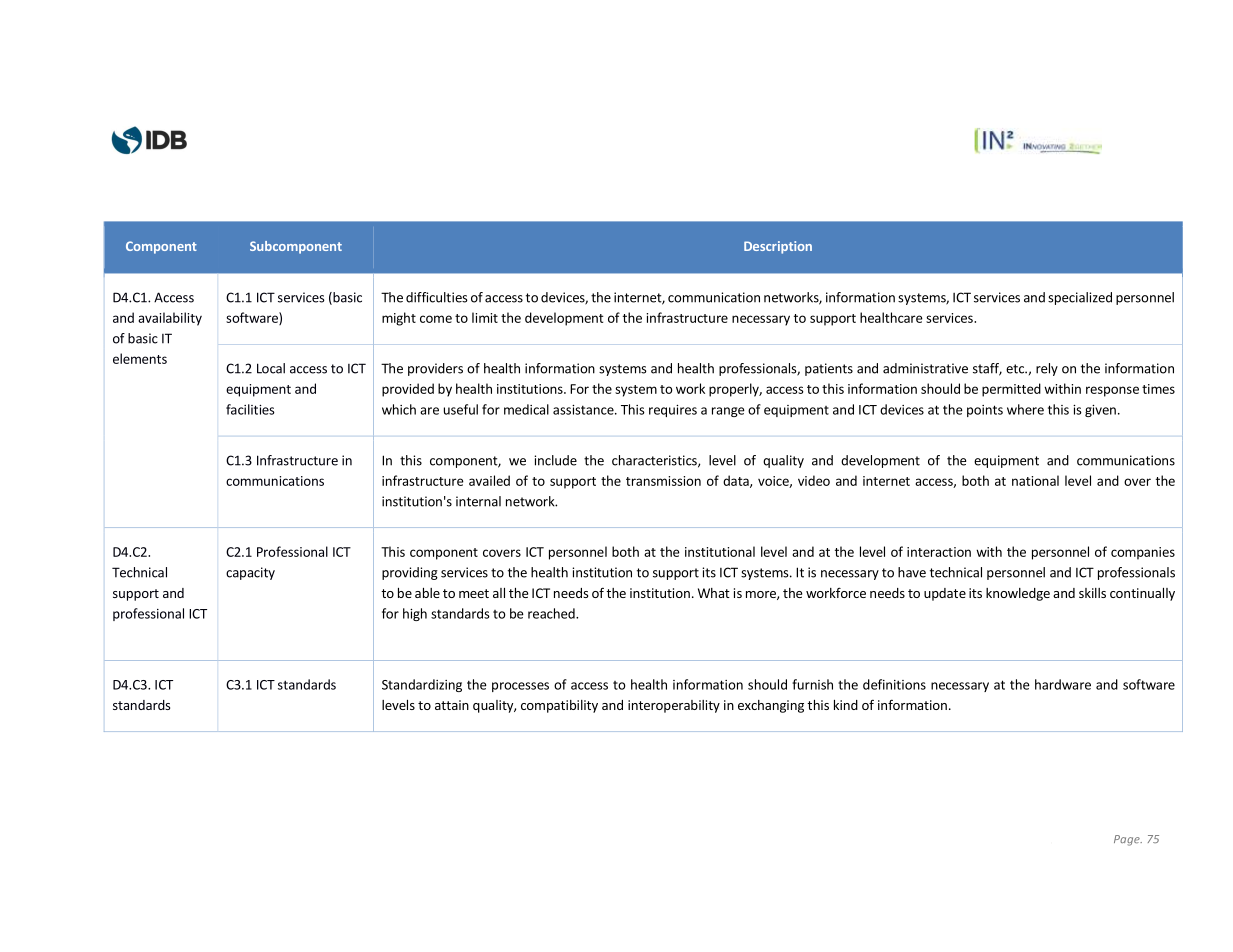 This screenshot has width=1233, height=952. What do you see at coordinates (1063, 684) in the screenshot?
I see `hardware` at bounding box center [1063, 684].
